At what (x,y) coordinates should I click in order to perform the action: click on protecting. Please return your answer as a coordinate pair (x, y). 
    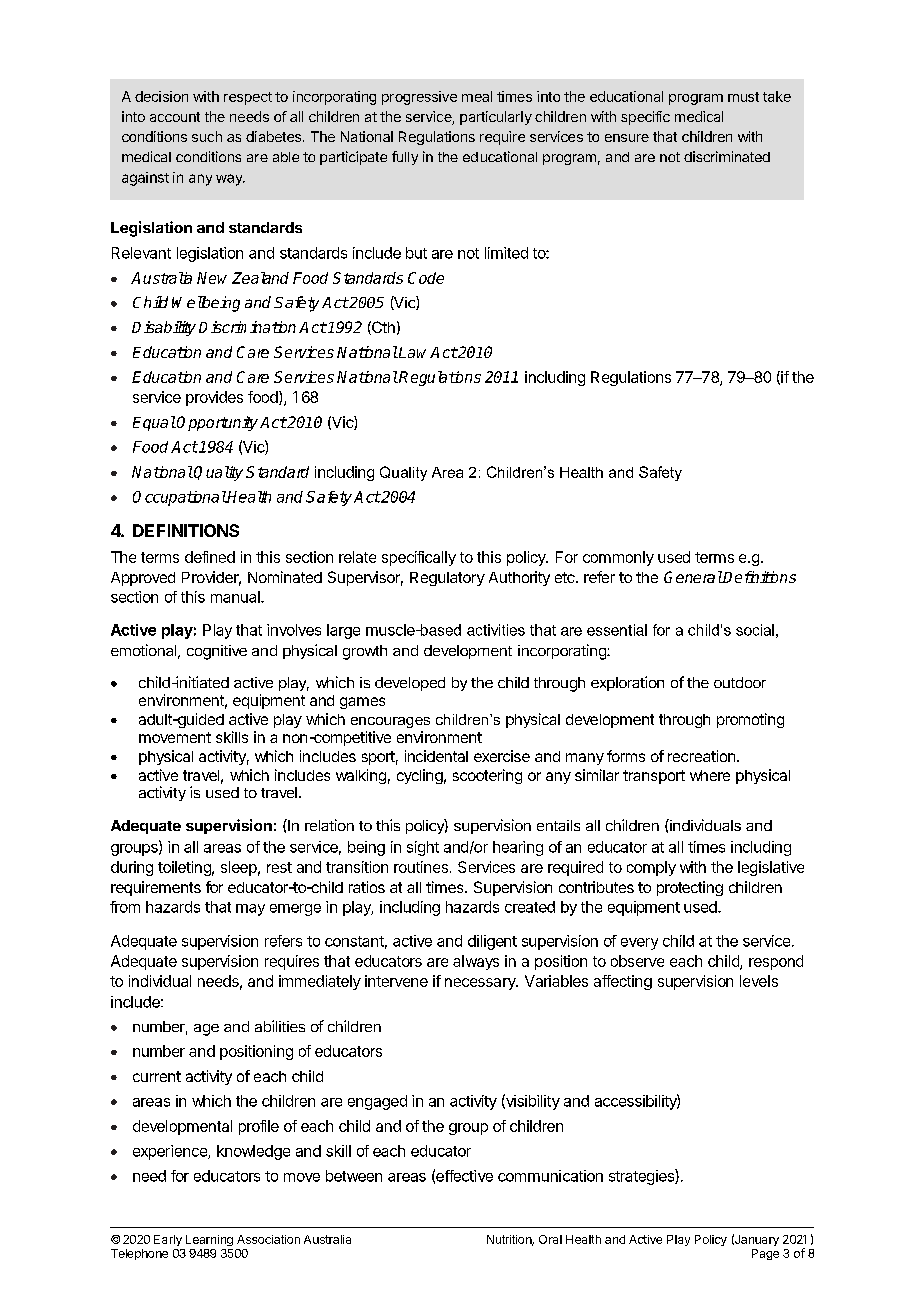
    Looking at the image, I should click on (690, 888).
